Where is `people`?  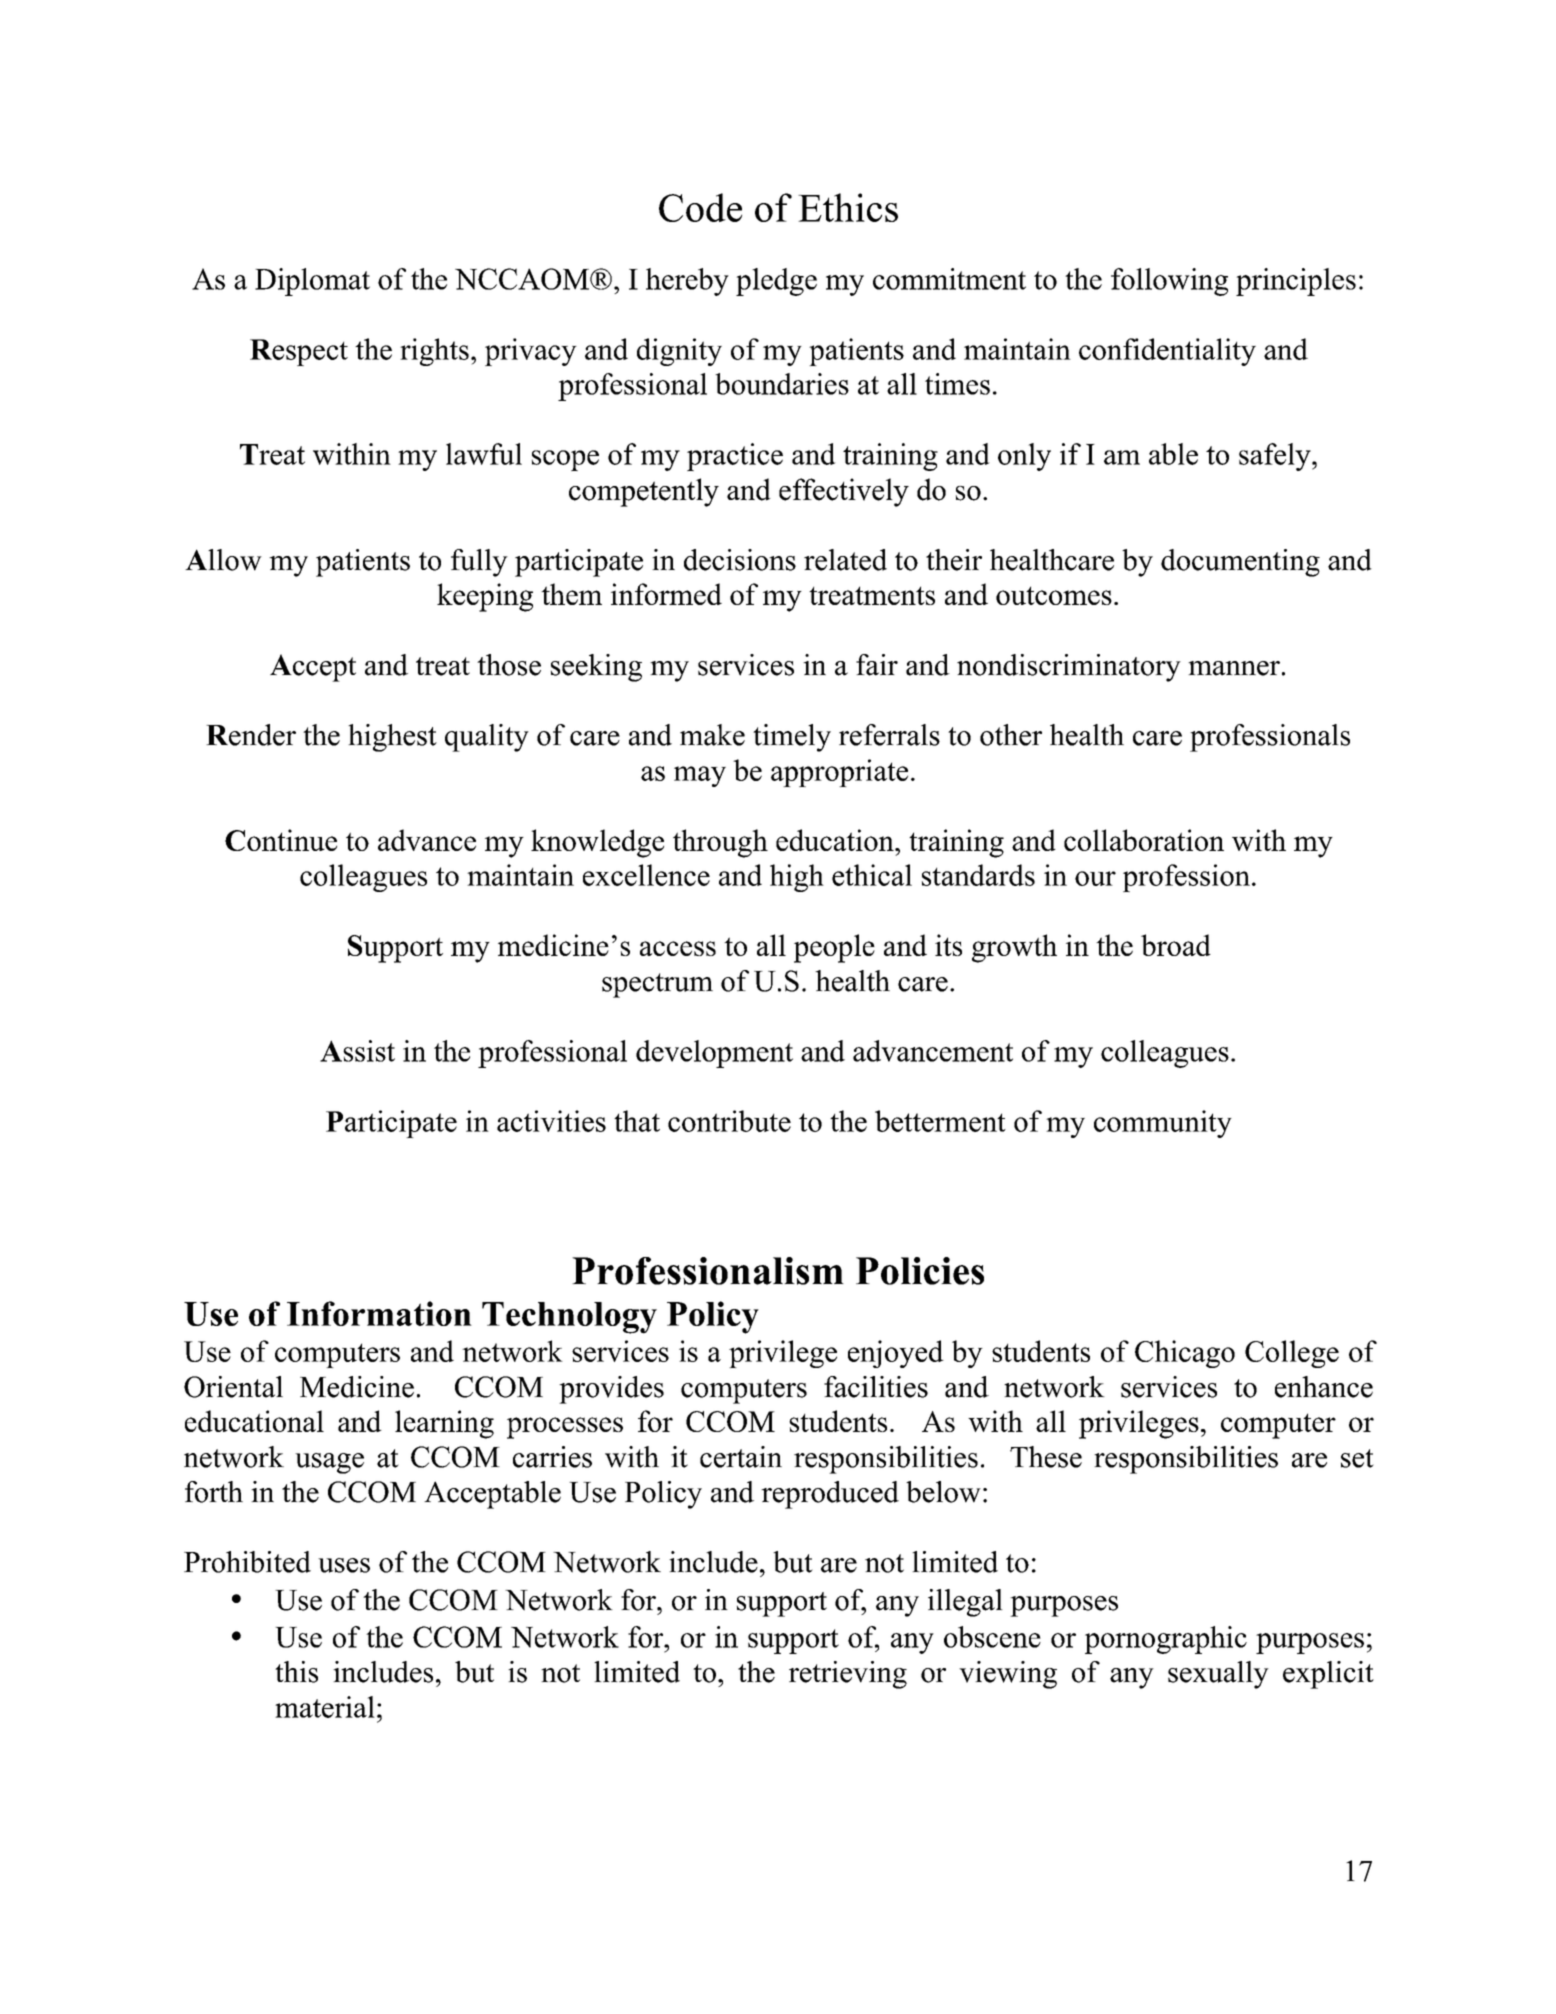 people is located at coordinates (834, 948).
